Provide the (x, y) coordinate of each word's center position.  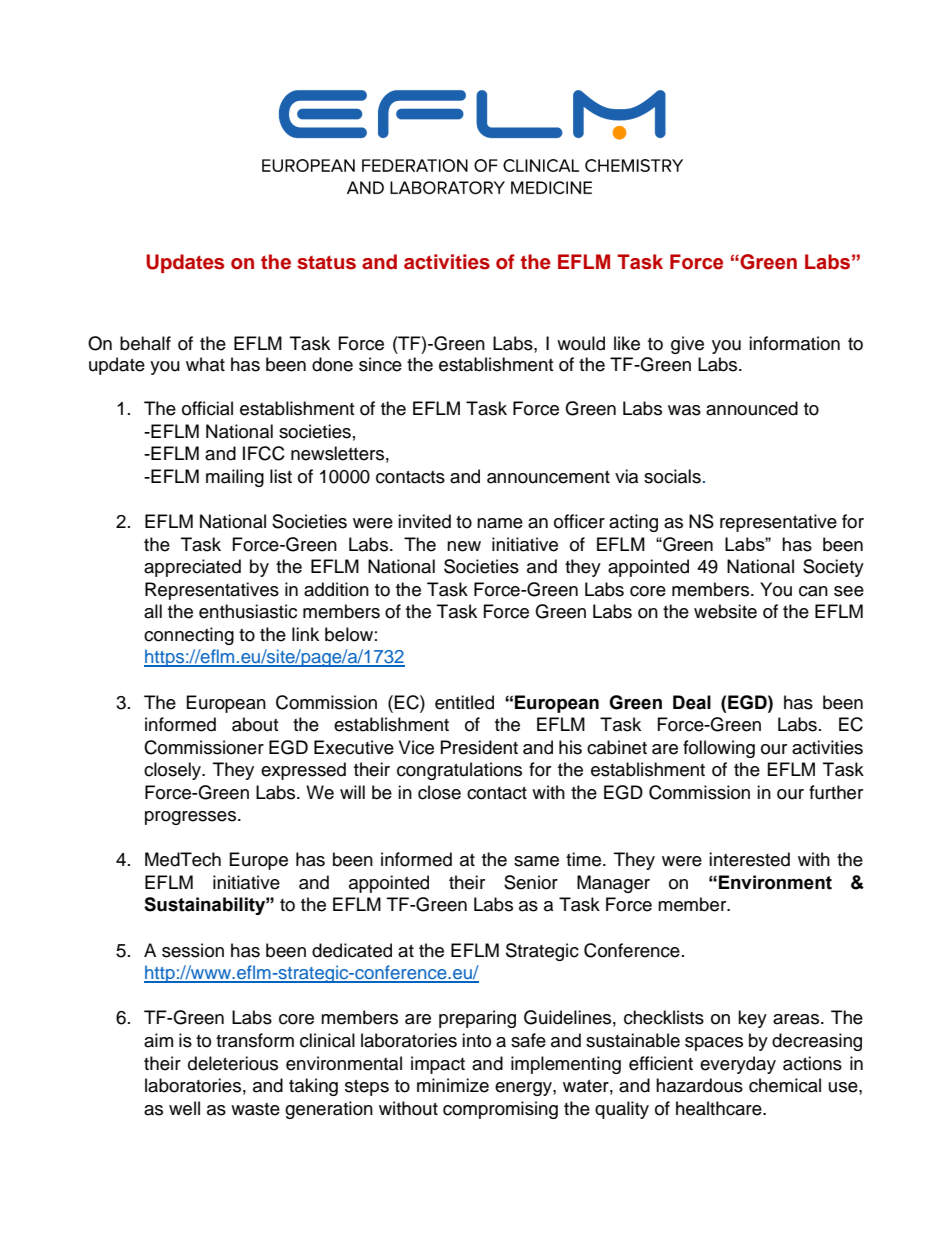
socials (672, 476)
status (326, 262)
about (255, 724)
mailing (235, 478)
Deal (692, 702)
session (193, 950)
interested (749, 859)
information (794, 343)
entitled (464, 702)
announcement (548, 477)
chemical (785, 1085)
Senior (531, 882)
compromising (500, 1110)
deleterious (233, 1063)
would (581, 343)
